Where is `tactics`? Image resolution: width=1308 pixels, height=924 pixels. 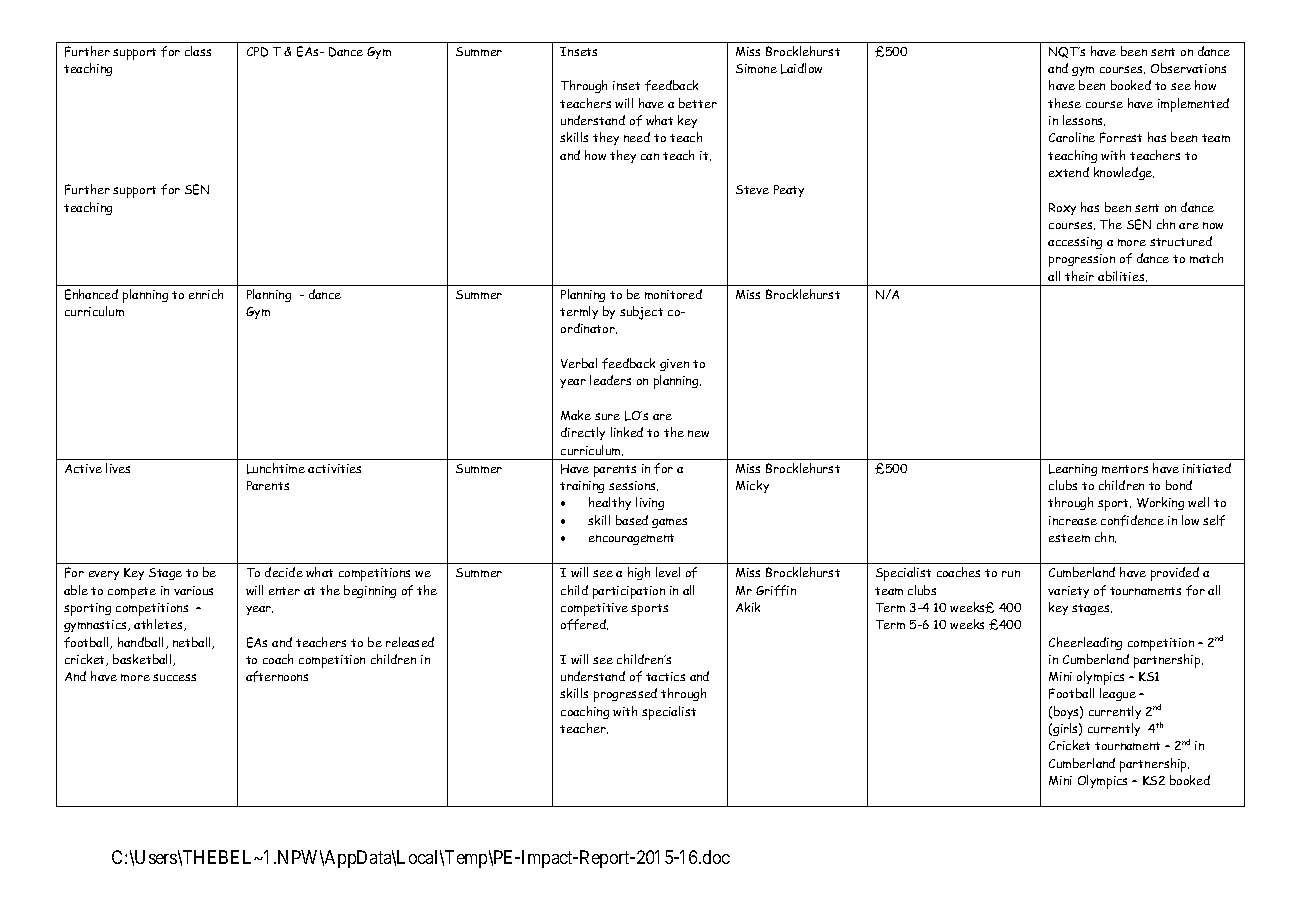 tactics is located at coordinates (665, 676).
